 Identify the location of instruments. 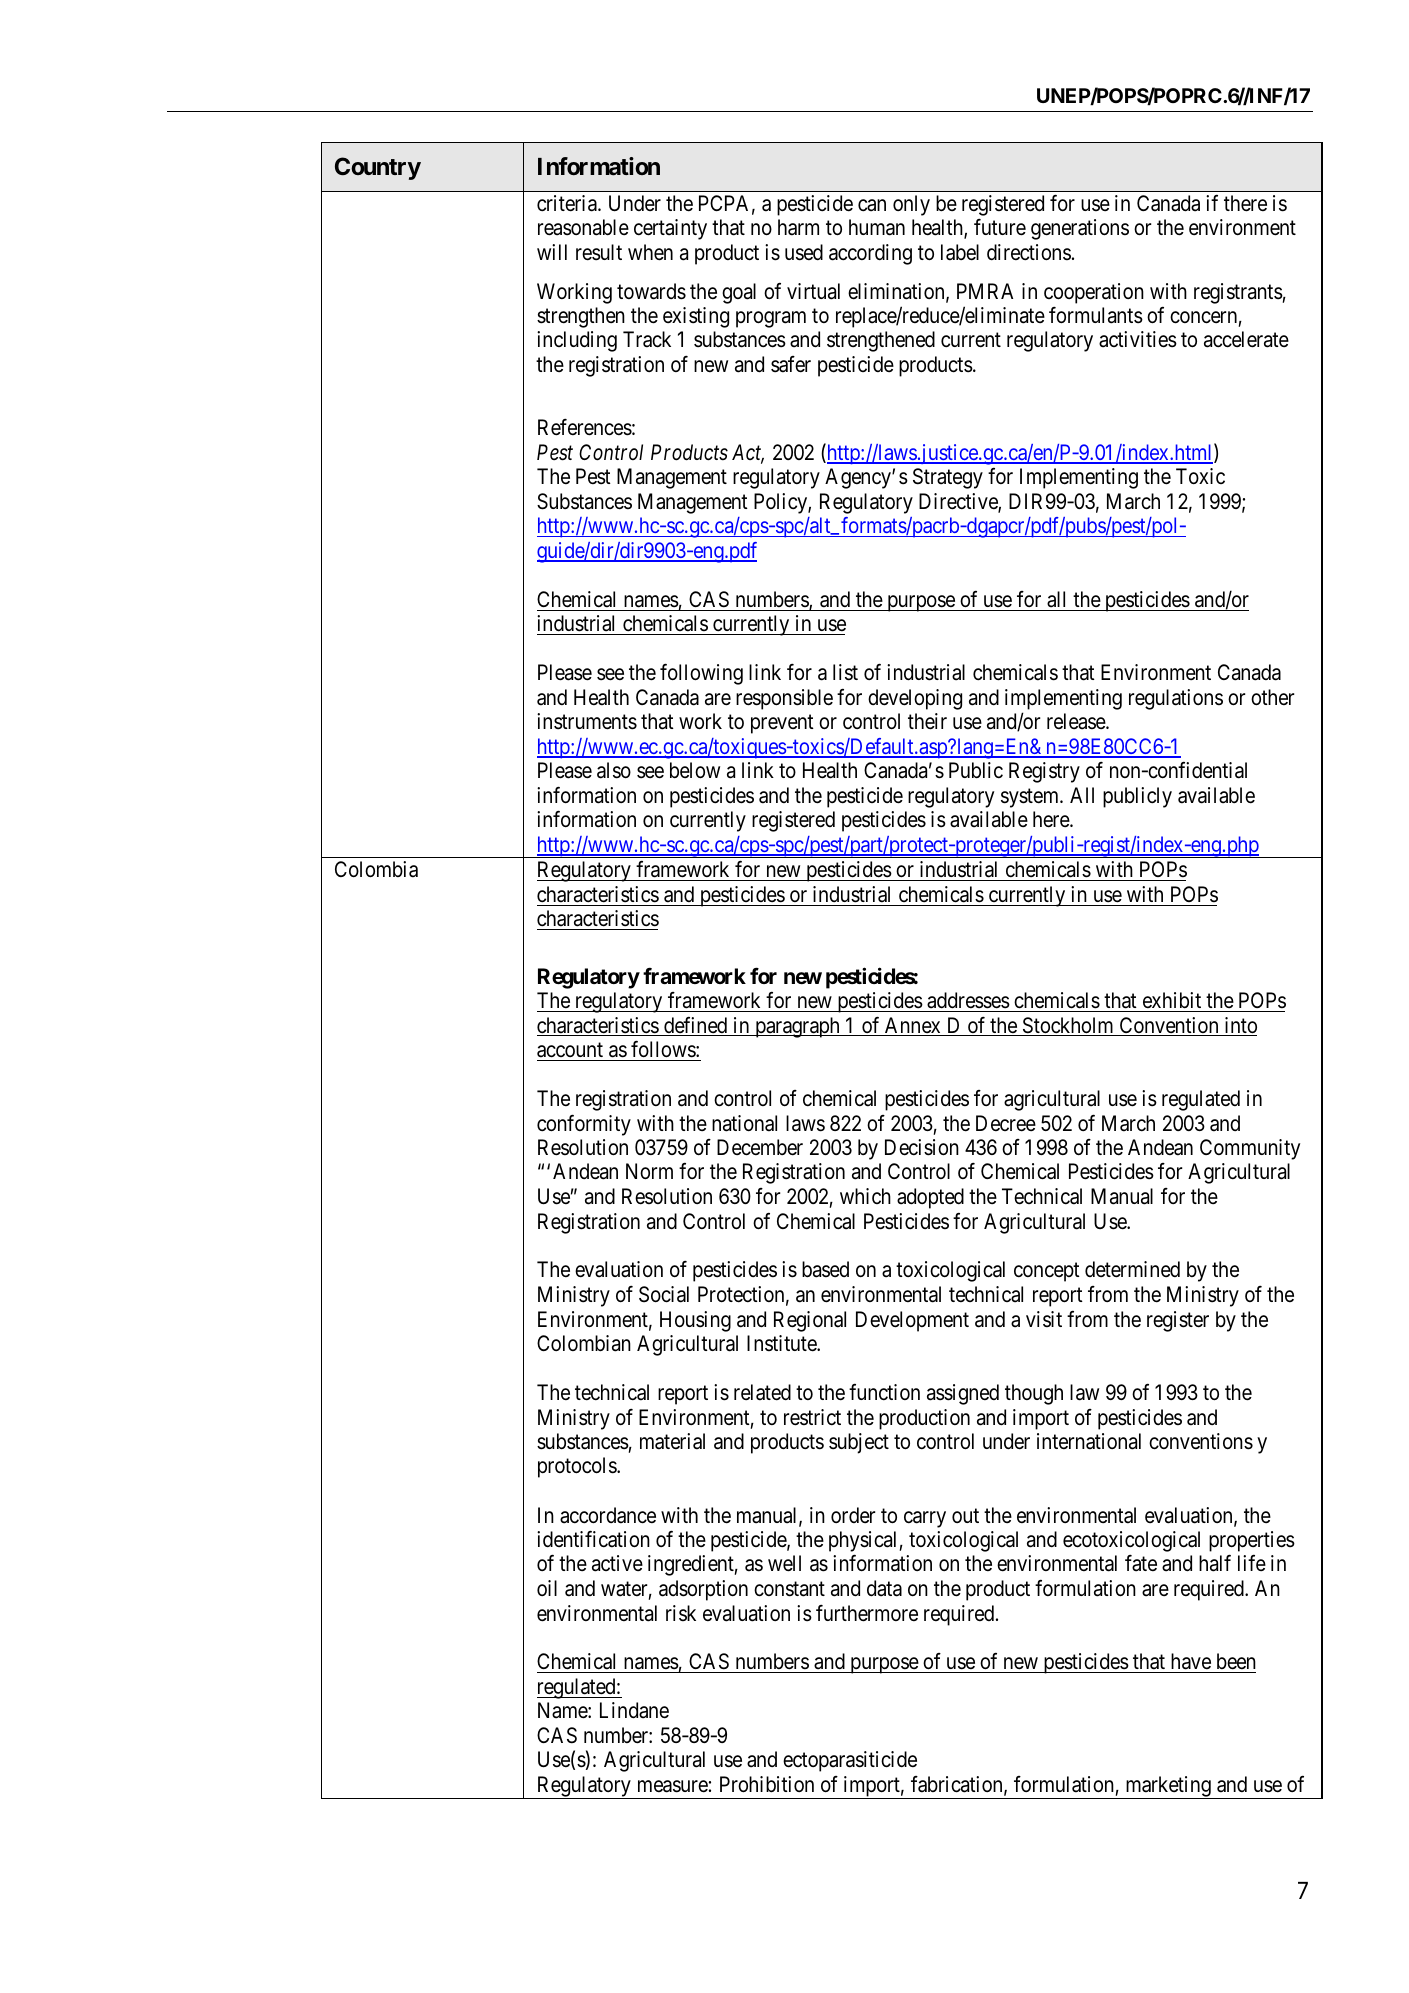
(587, 721).
